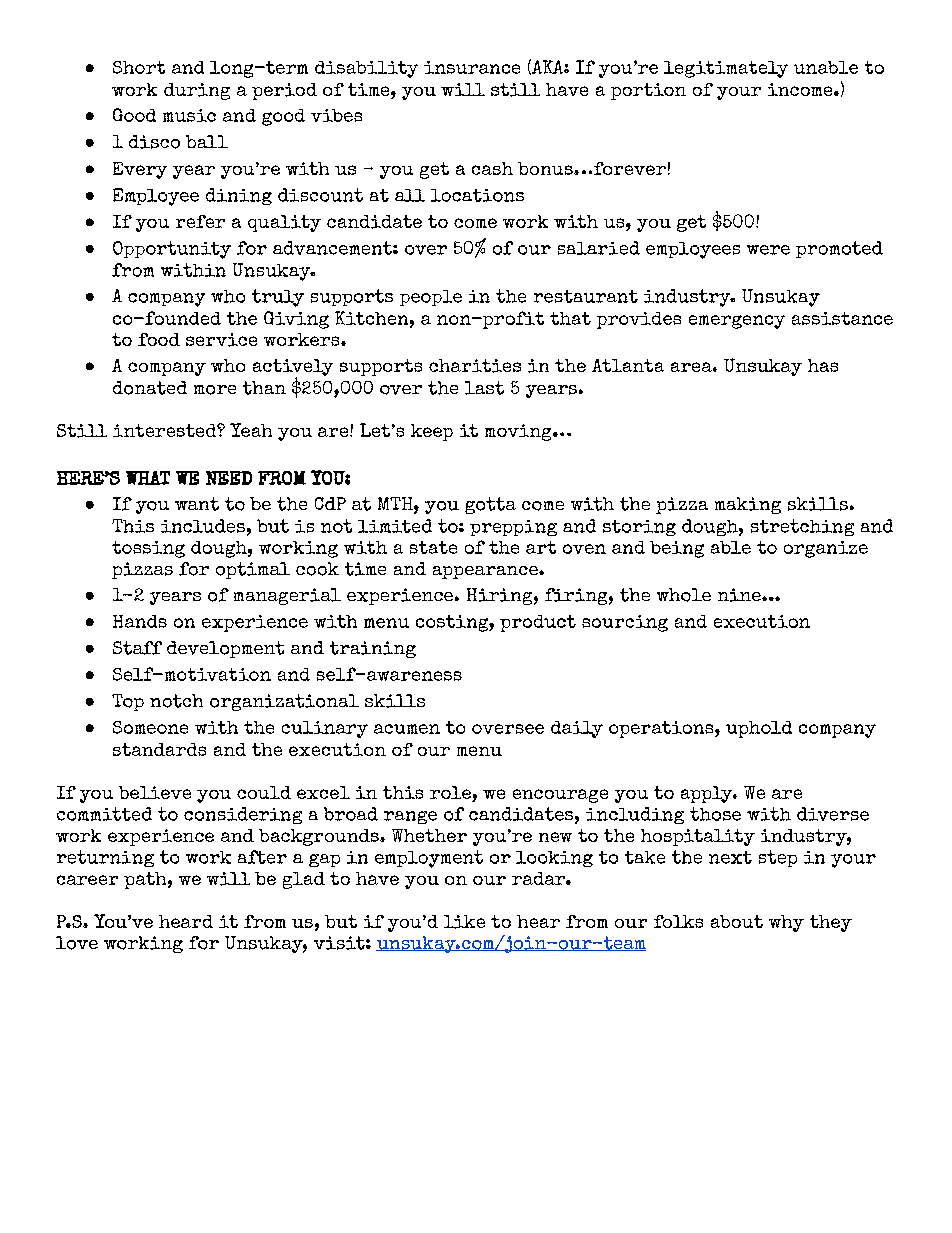  What do you see at coordinates (197, 91) in the screenshot?
I see `during` at bounding box center [197, 91].
